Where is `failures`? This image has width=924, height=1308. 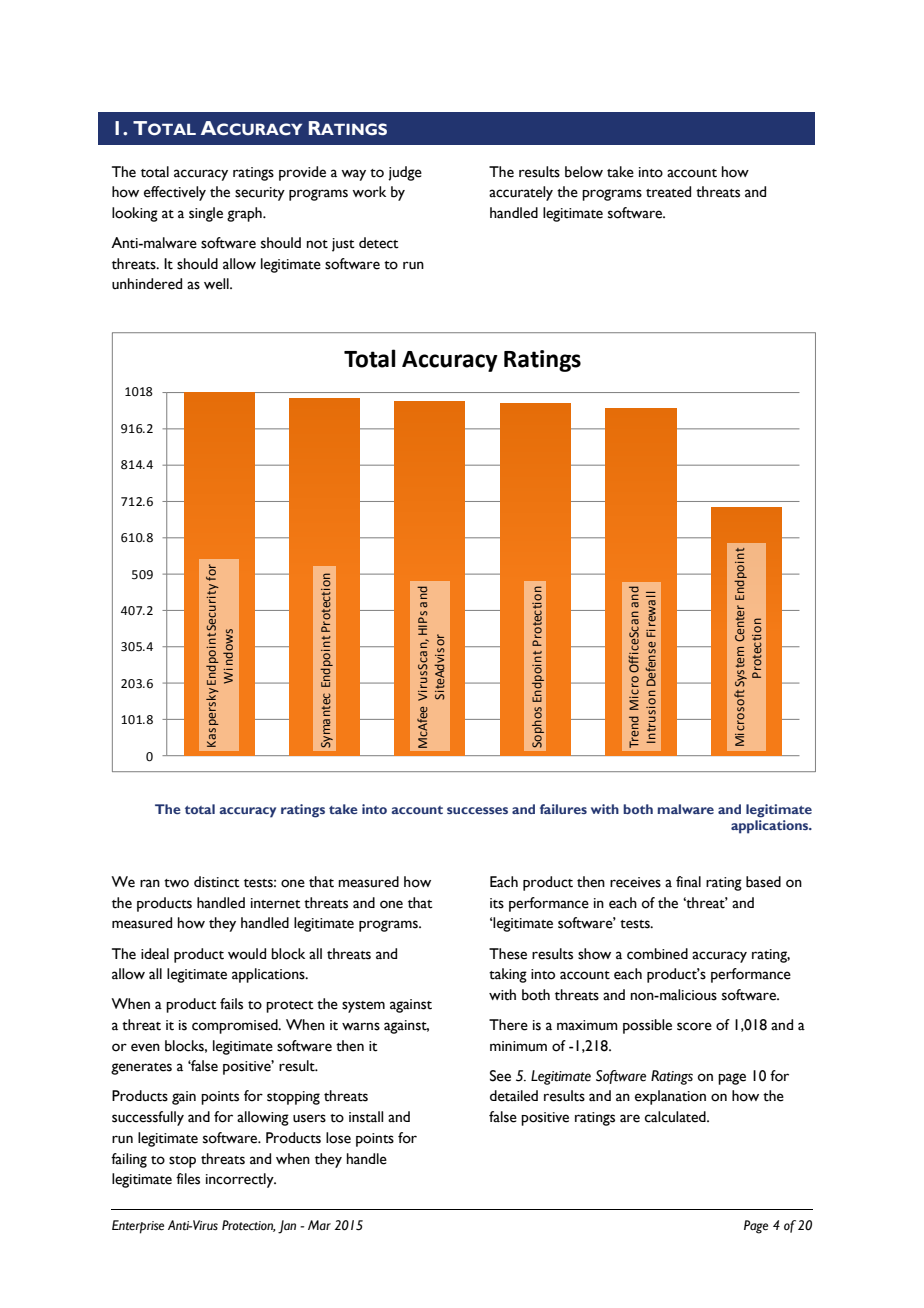 failures is located at coordinates (563, 809).
